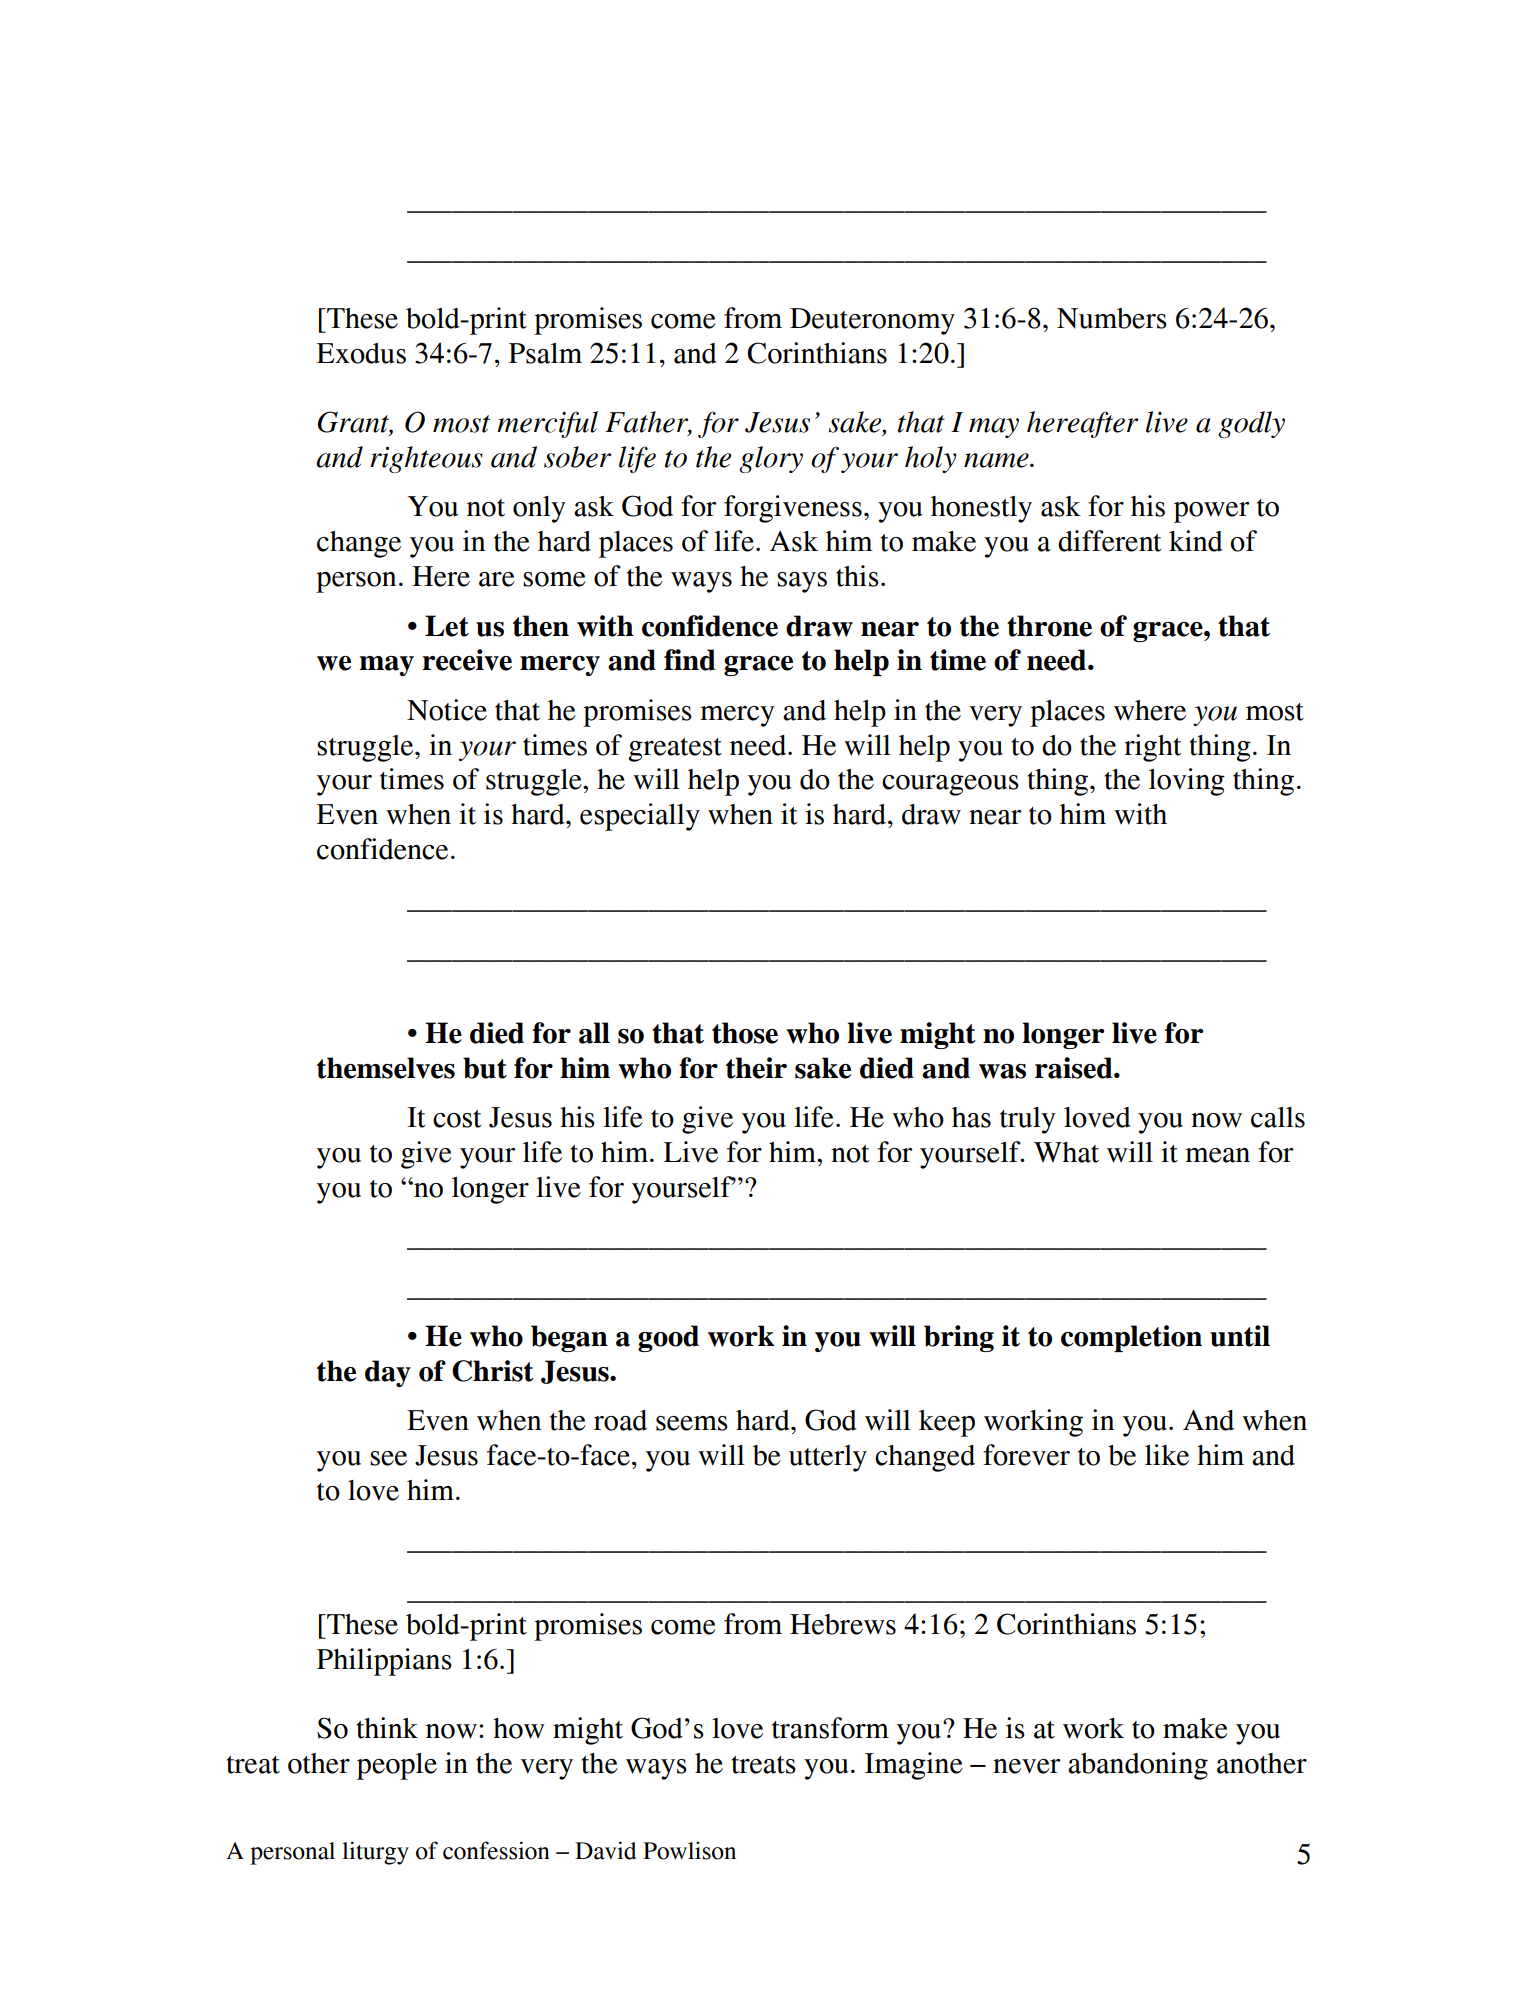 The image size is (1538, 1990). Describe the element at coordinates (1167, 1455) in the screenshot. I see `like` at that location.
